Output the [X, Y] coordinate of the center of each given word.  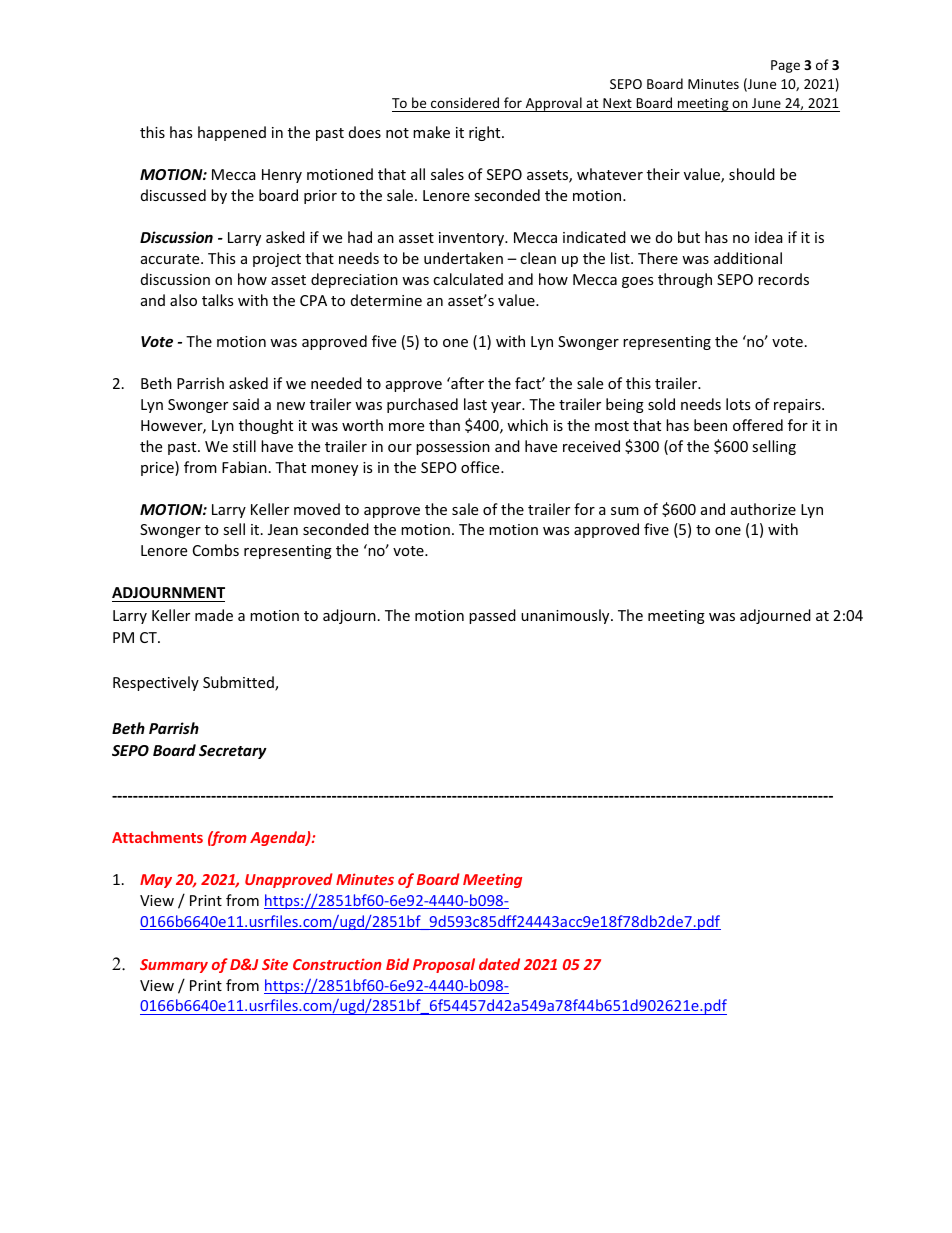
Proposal [444, 965]
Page [785, 66]
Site [275, 964]
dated [499, 964]
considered [465, 104]
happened [232, 133]
